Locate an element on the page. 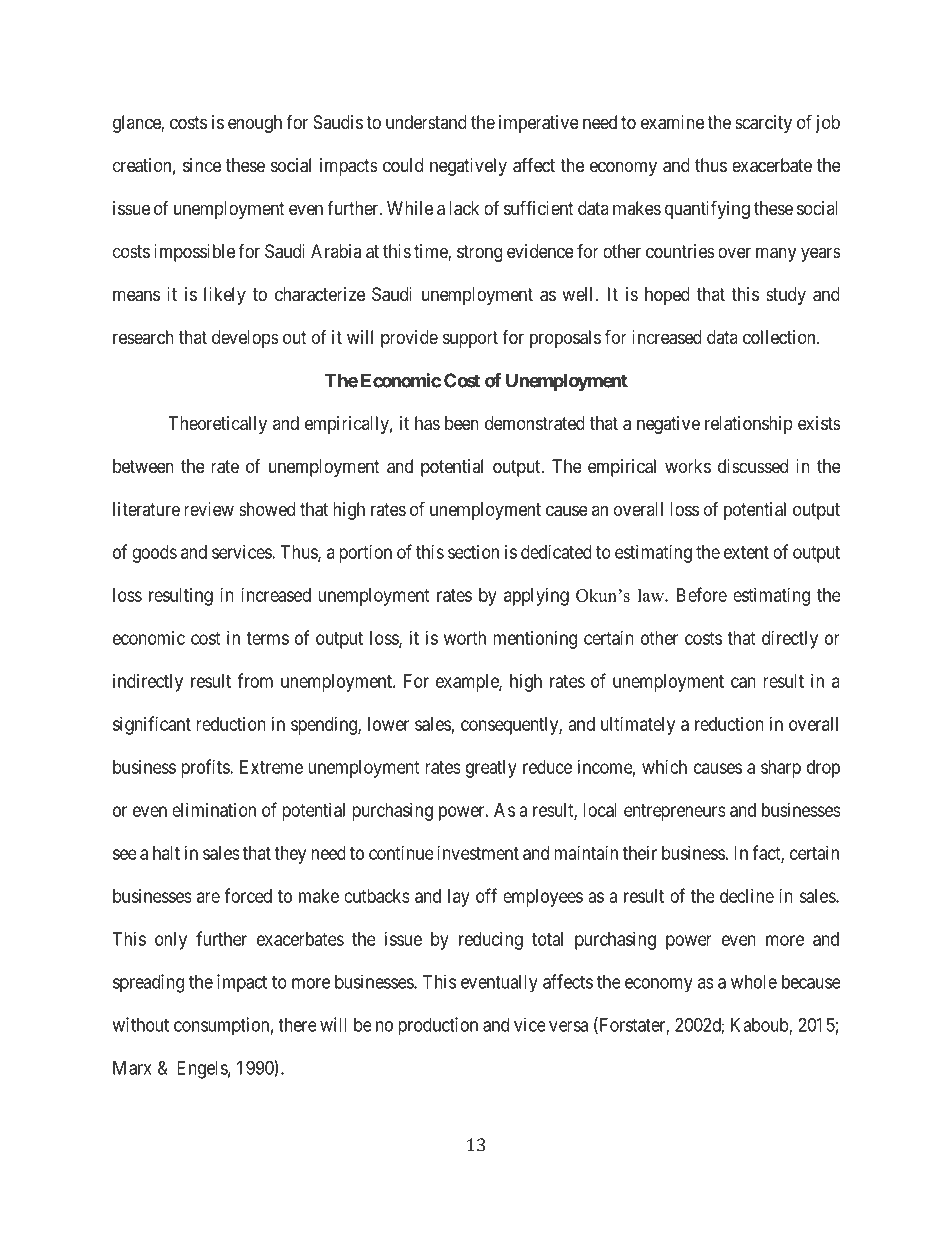 This image has height=1233, width=952. sharp is located at coordinates (781, 769).
